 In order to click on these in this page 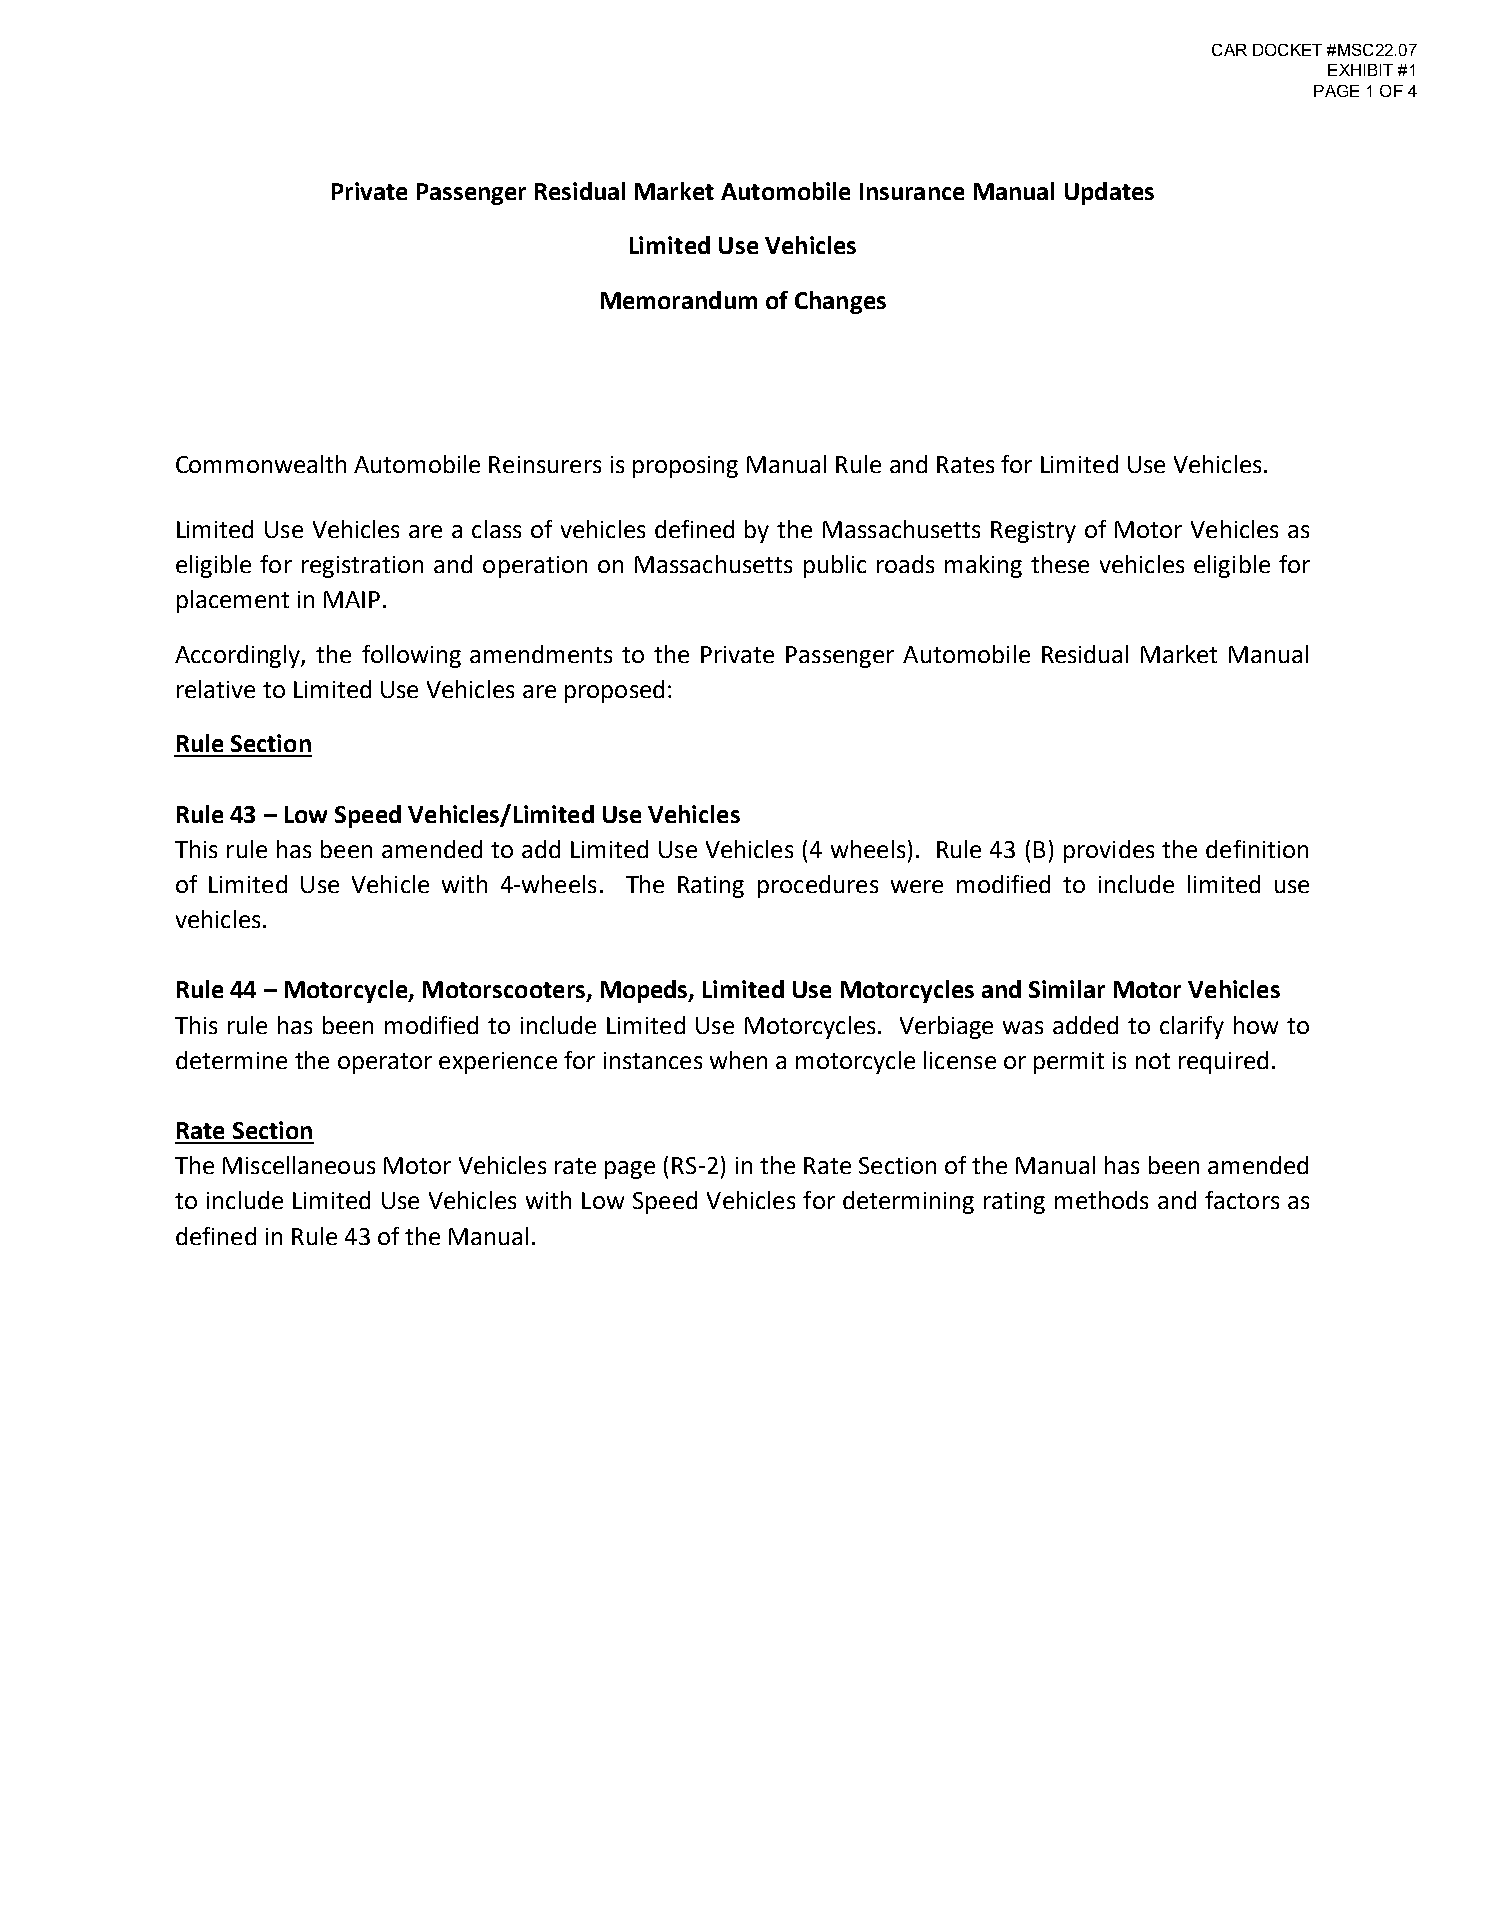, I will do `click(1060, 564)`.
